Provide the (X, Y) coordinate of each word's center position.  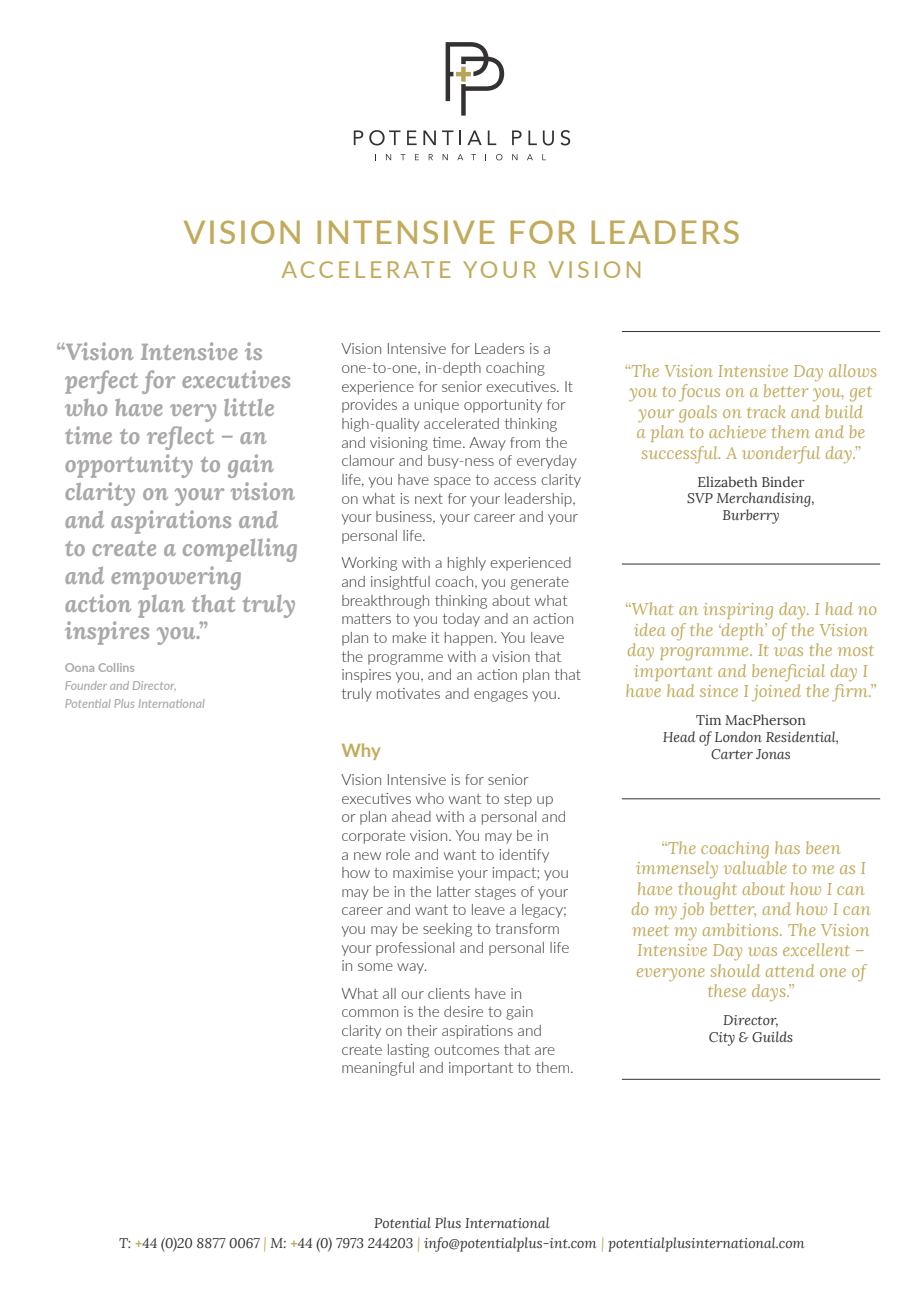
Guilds (772, 1036)
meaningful (378, 1069)
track (766, 411)
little (249, 407)
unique (436, 406)
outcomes (466, 1050)
